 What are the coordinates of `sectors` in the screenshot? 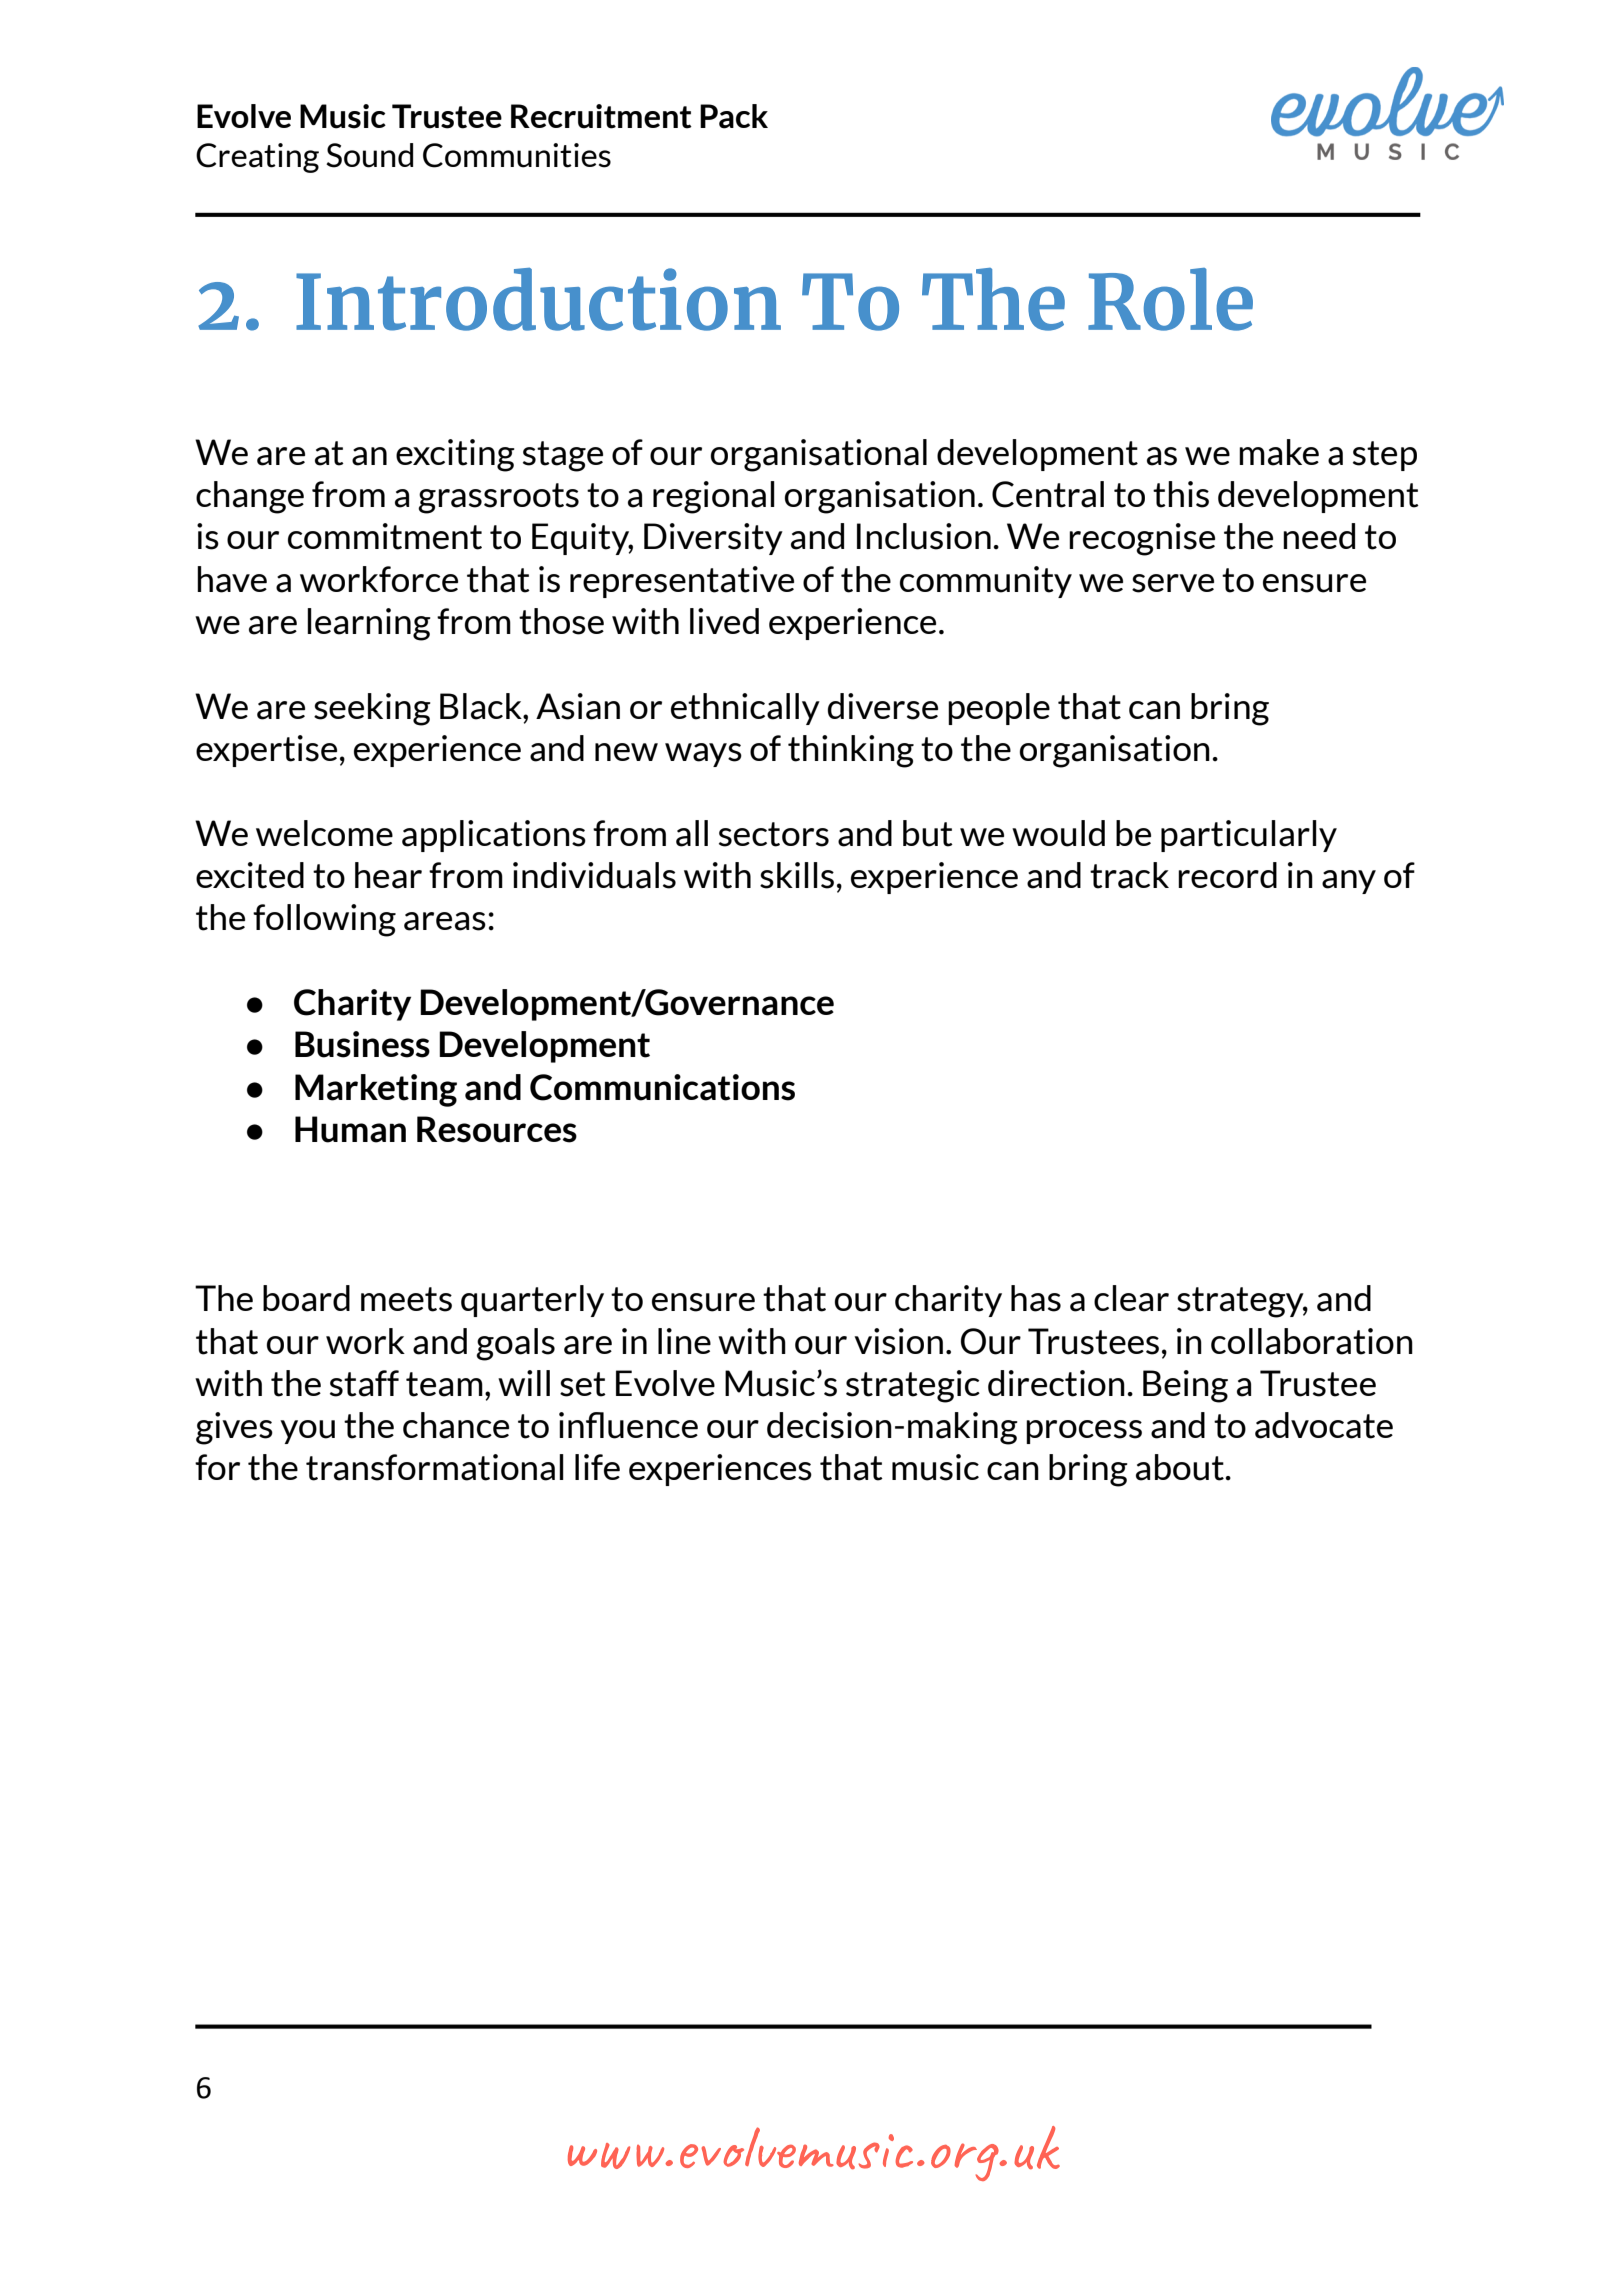 It's located at (774, 834).
